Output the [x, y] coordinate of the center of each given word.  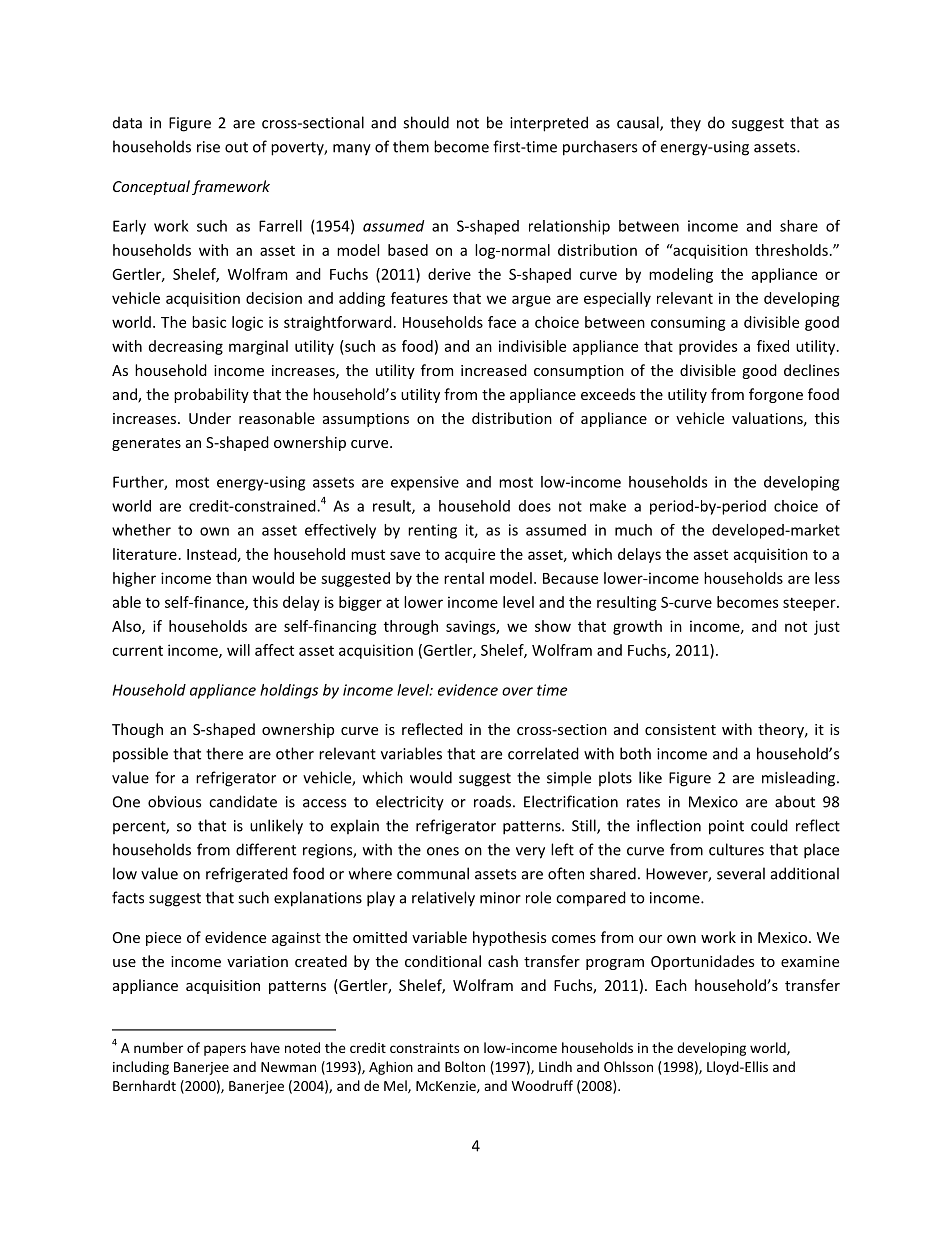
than [231, 578]
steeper [810, 604]
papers [225, 1050]
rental [464, 578]
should [426, 122]
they [685, 124]
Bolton [465, 1066]
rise [208, 147]
